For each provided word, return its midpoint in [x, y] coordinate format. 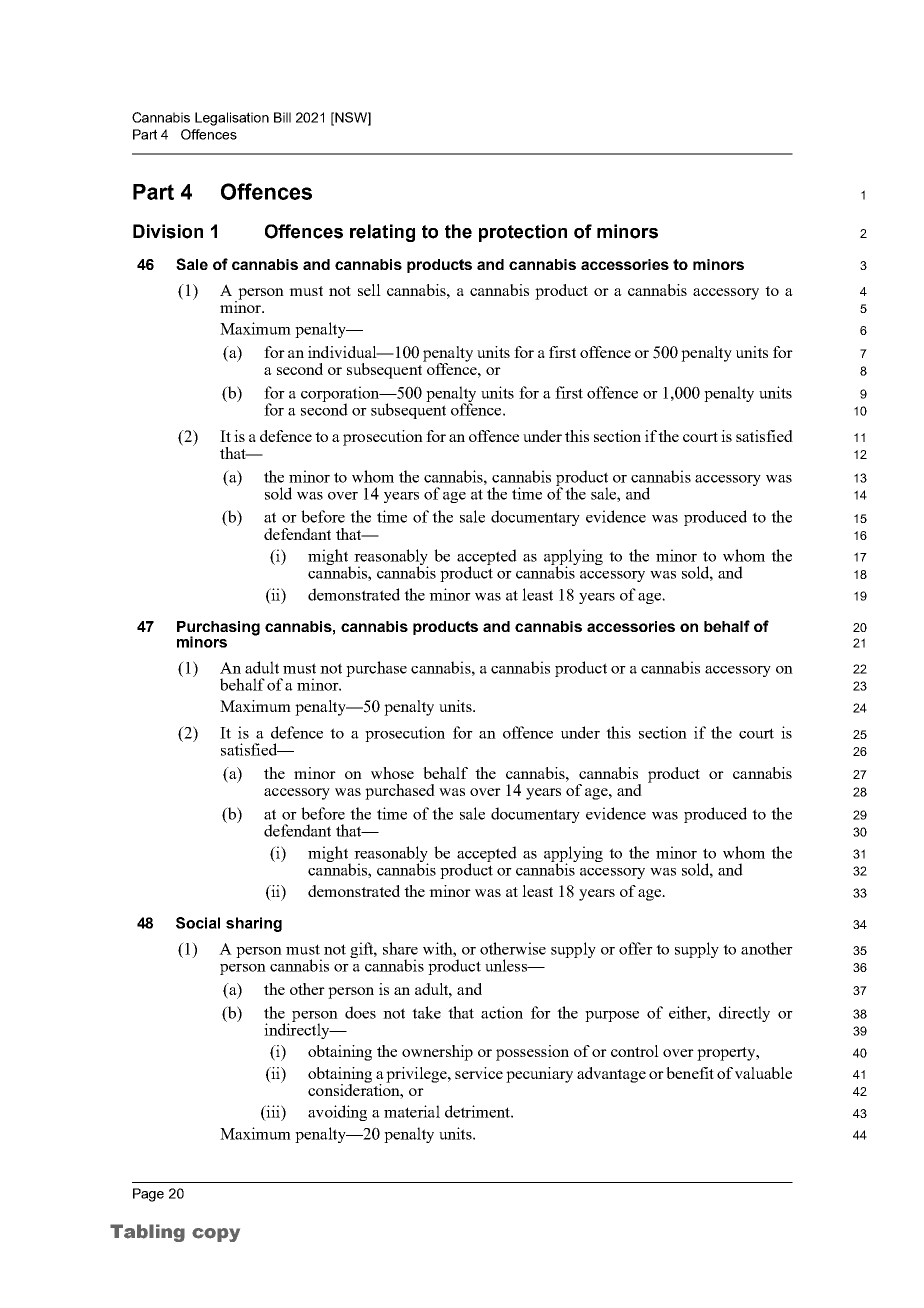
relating [382, 233]
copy [216, 1235]
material [412, 1111]
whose [392, 773]
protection [523, 233]
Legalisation [232, 119]
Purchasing [218, 629]
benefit [690, 1073]
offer [636, 948]
